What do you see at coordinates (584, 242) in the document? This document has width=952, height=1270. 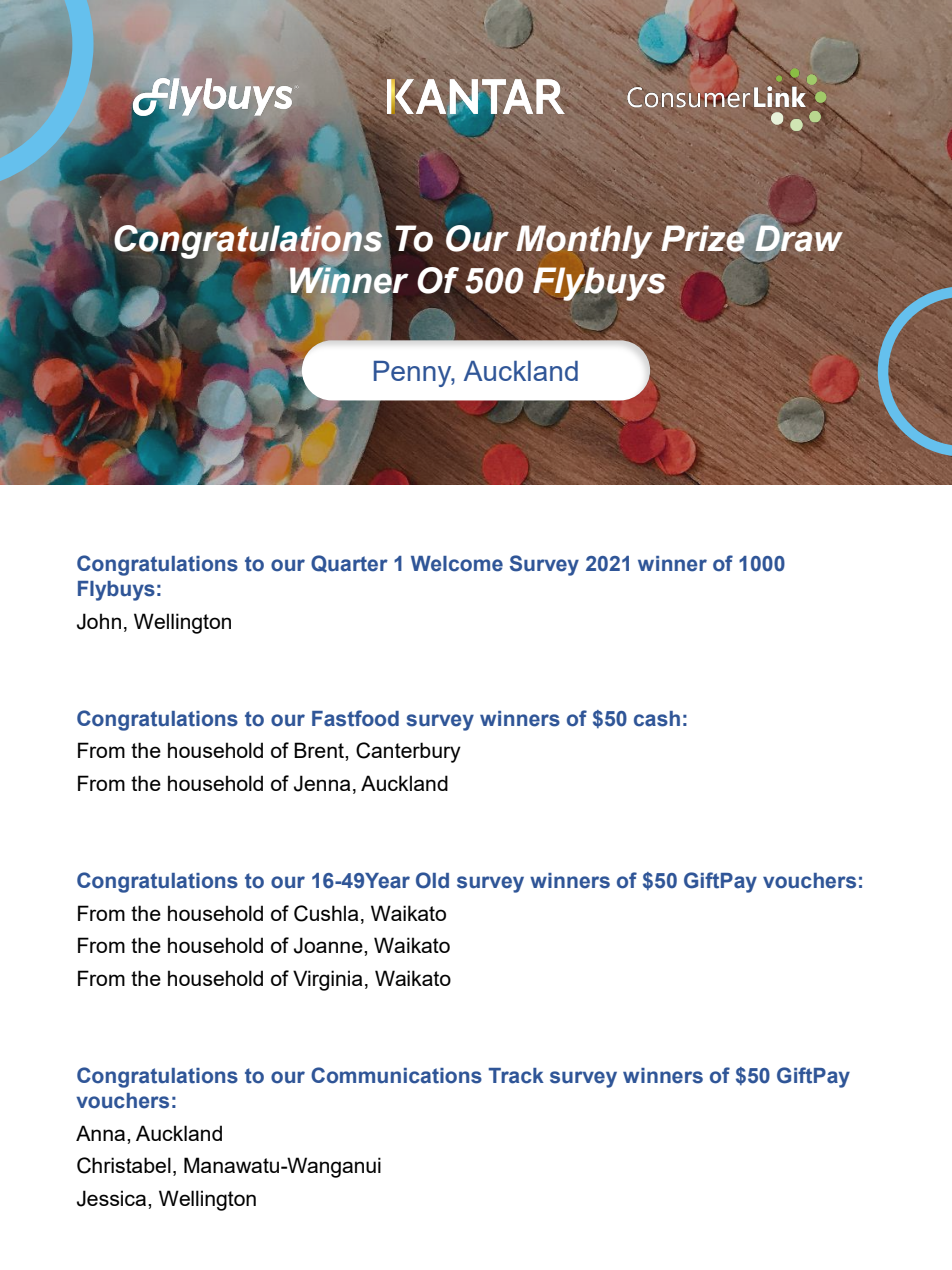 I see `Monthly` at bounding box center [584, 242].
